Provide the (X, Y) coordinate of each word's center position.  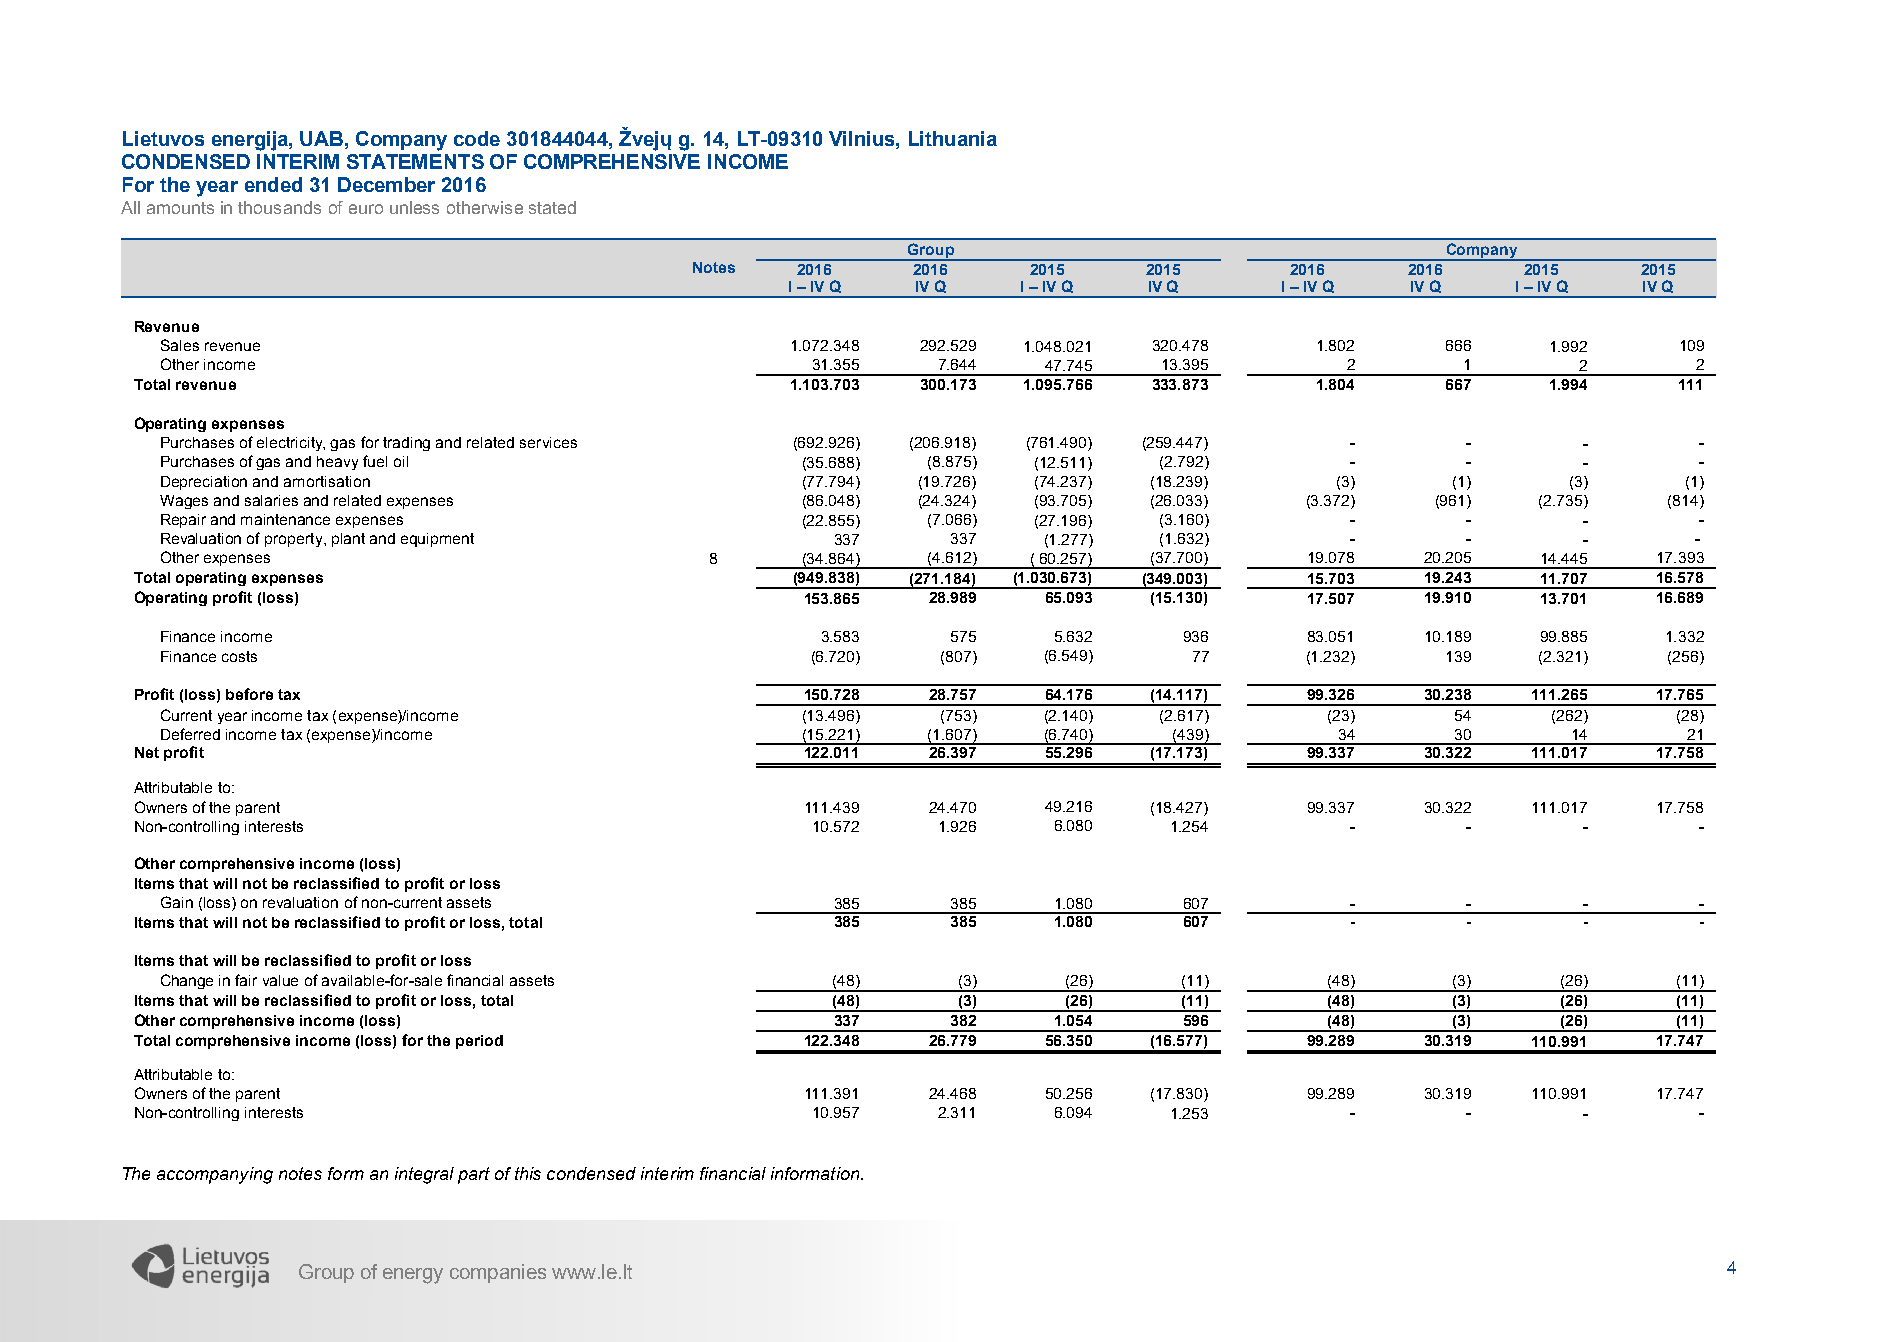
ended (273, 184)
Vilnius (863, 138)
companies (498, 1273)
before (249, 694)
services (548, 442)
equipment (437, 540)
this (528, 1173)
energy (413, 1276)
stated (552, 207)
